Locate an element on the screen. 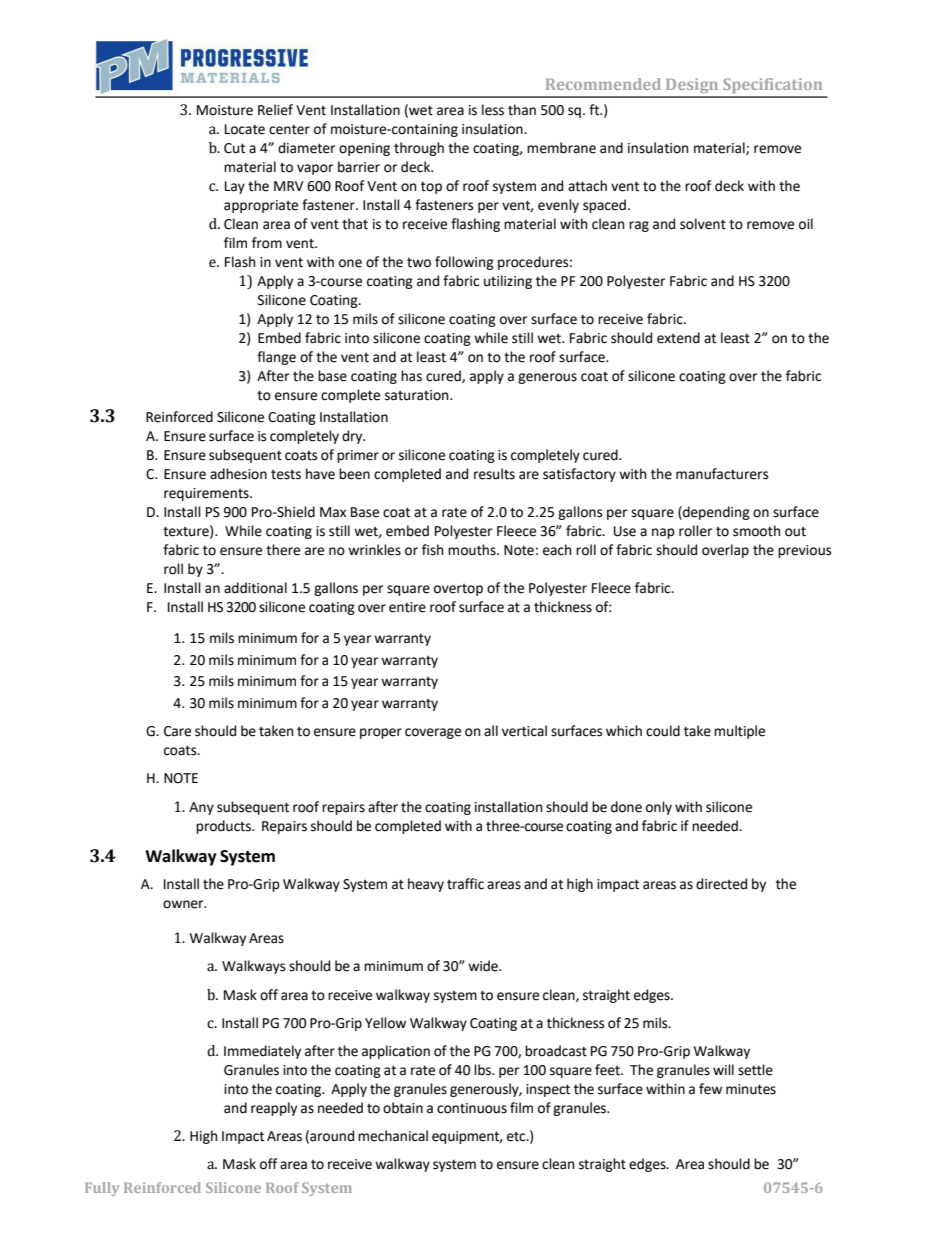  Fully is located at coordinates (102, 1189).
